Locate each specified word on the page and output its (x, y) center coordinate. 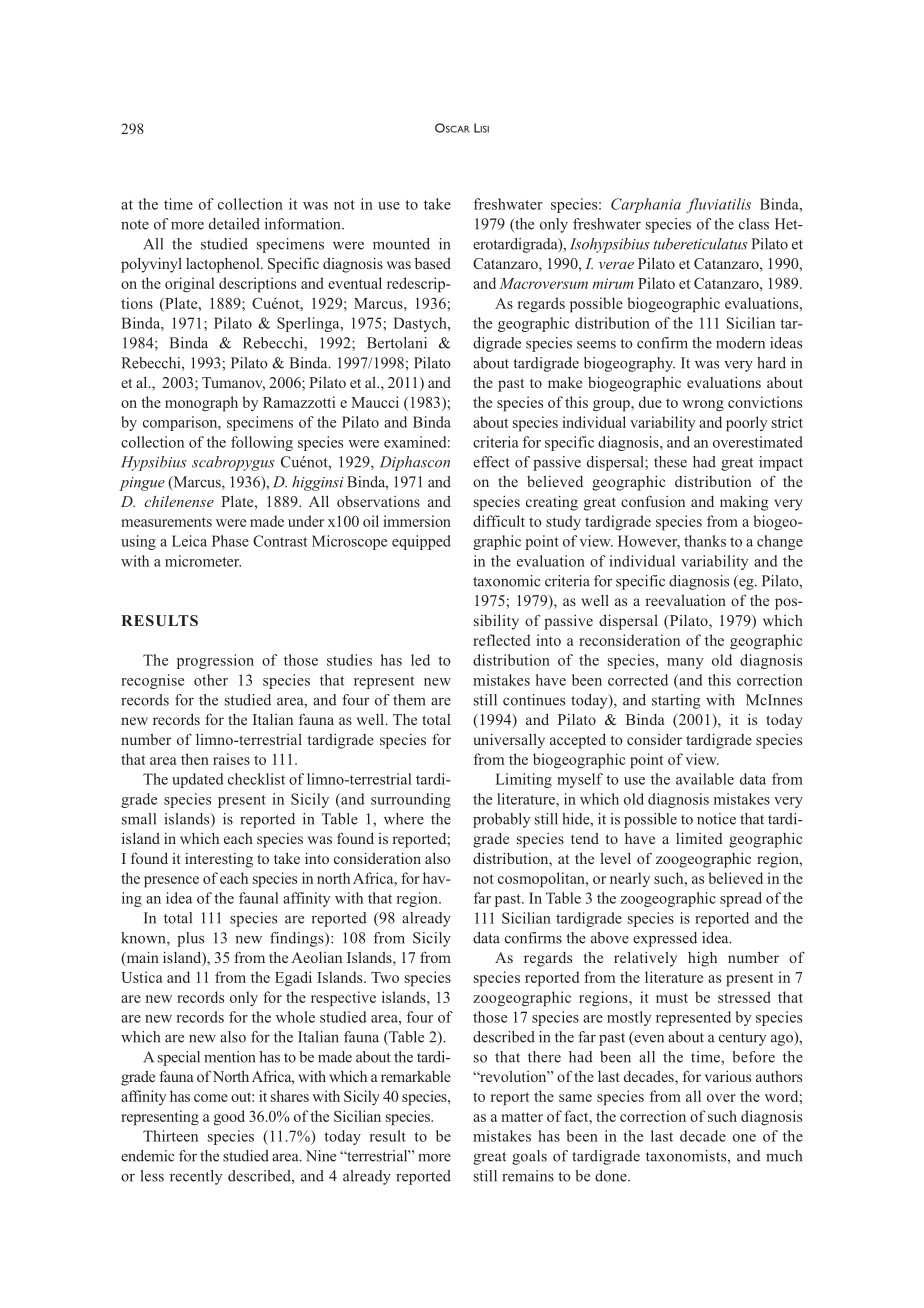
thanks (705, 541)
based (433, 263)
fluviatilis (718, 205)
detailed (234, 224)
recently (196, 1177)
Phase (230, 541)
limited (699, 838)
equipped (421, 542)
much (784, 1156)
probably (501, 820)
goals (529, 1157)
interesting (219, 860)
